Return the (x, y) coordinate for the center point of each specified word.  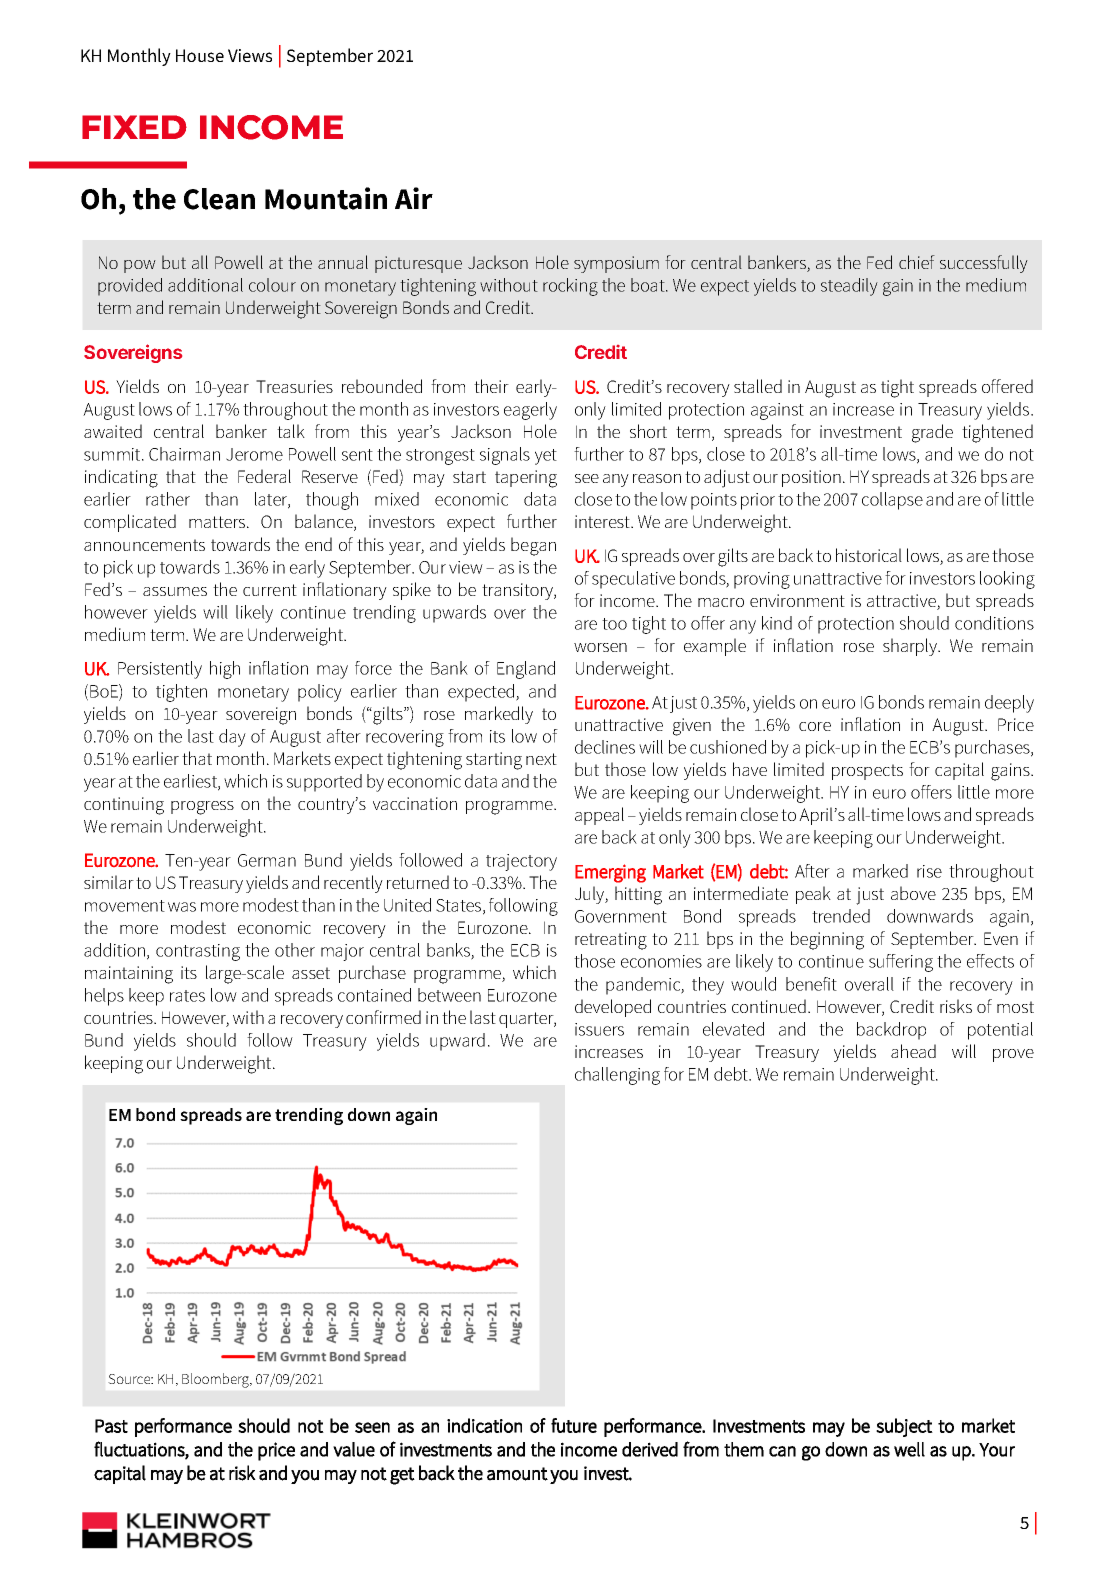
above (913, 893)
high (225, 670)
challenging (617, 1076)
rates (187, 996)
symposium (616, 264)
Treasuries (294, 386)
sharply (911, 647)
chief (917, 262)
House (200, 55)
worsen (600, 647)
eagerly (530, 411)
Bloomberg (217, 1380)
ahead (913, 1051)
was (182, 907)
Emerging (610, 873)
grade (932, 433)
